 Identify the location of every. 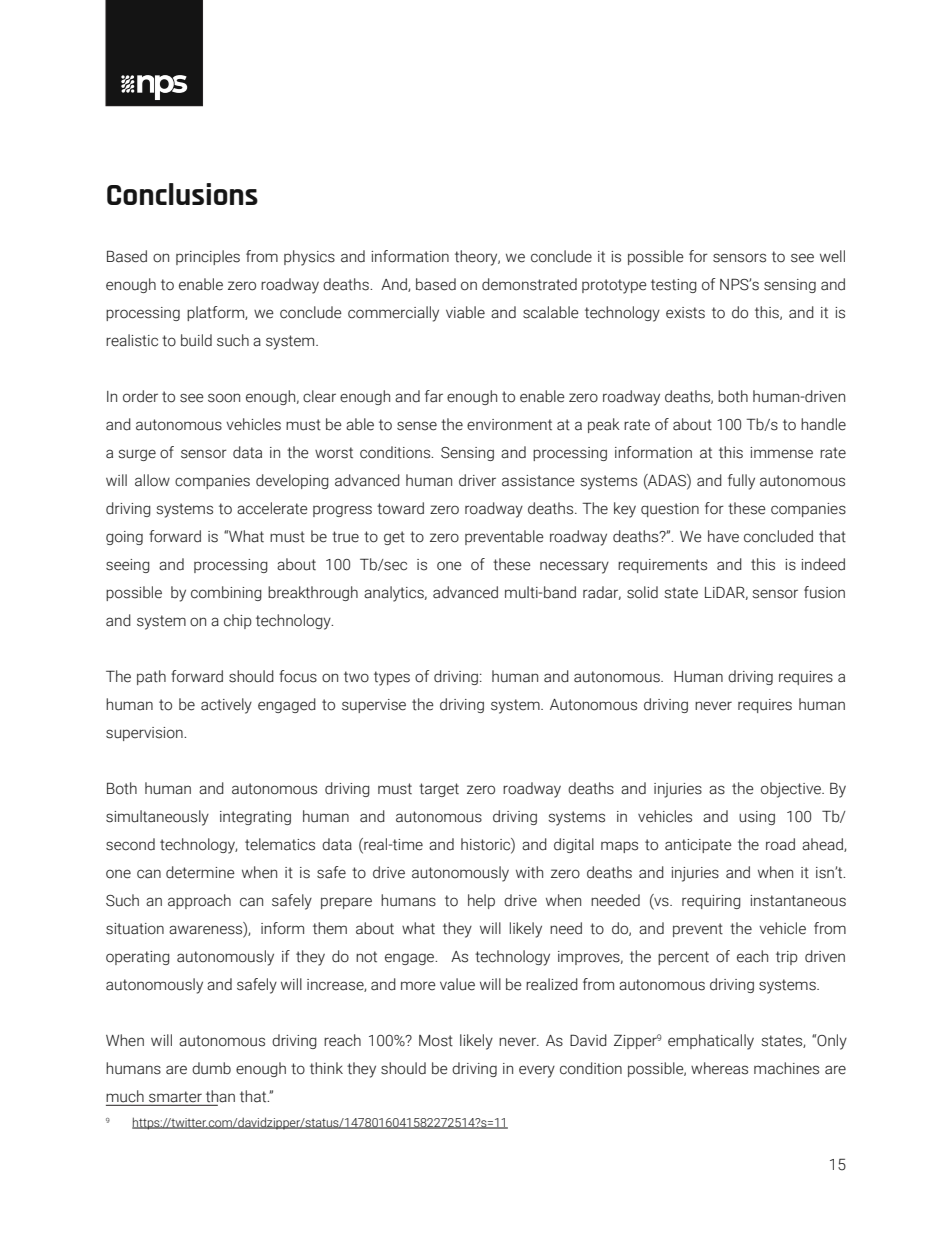
(537, 1071).
